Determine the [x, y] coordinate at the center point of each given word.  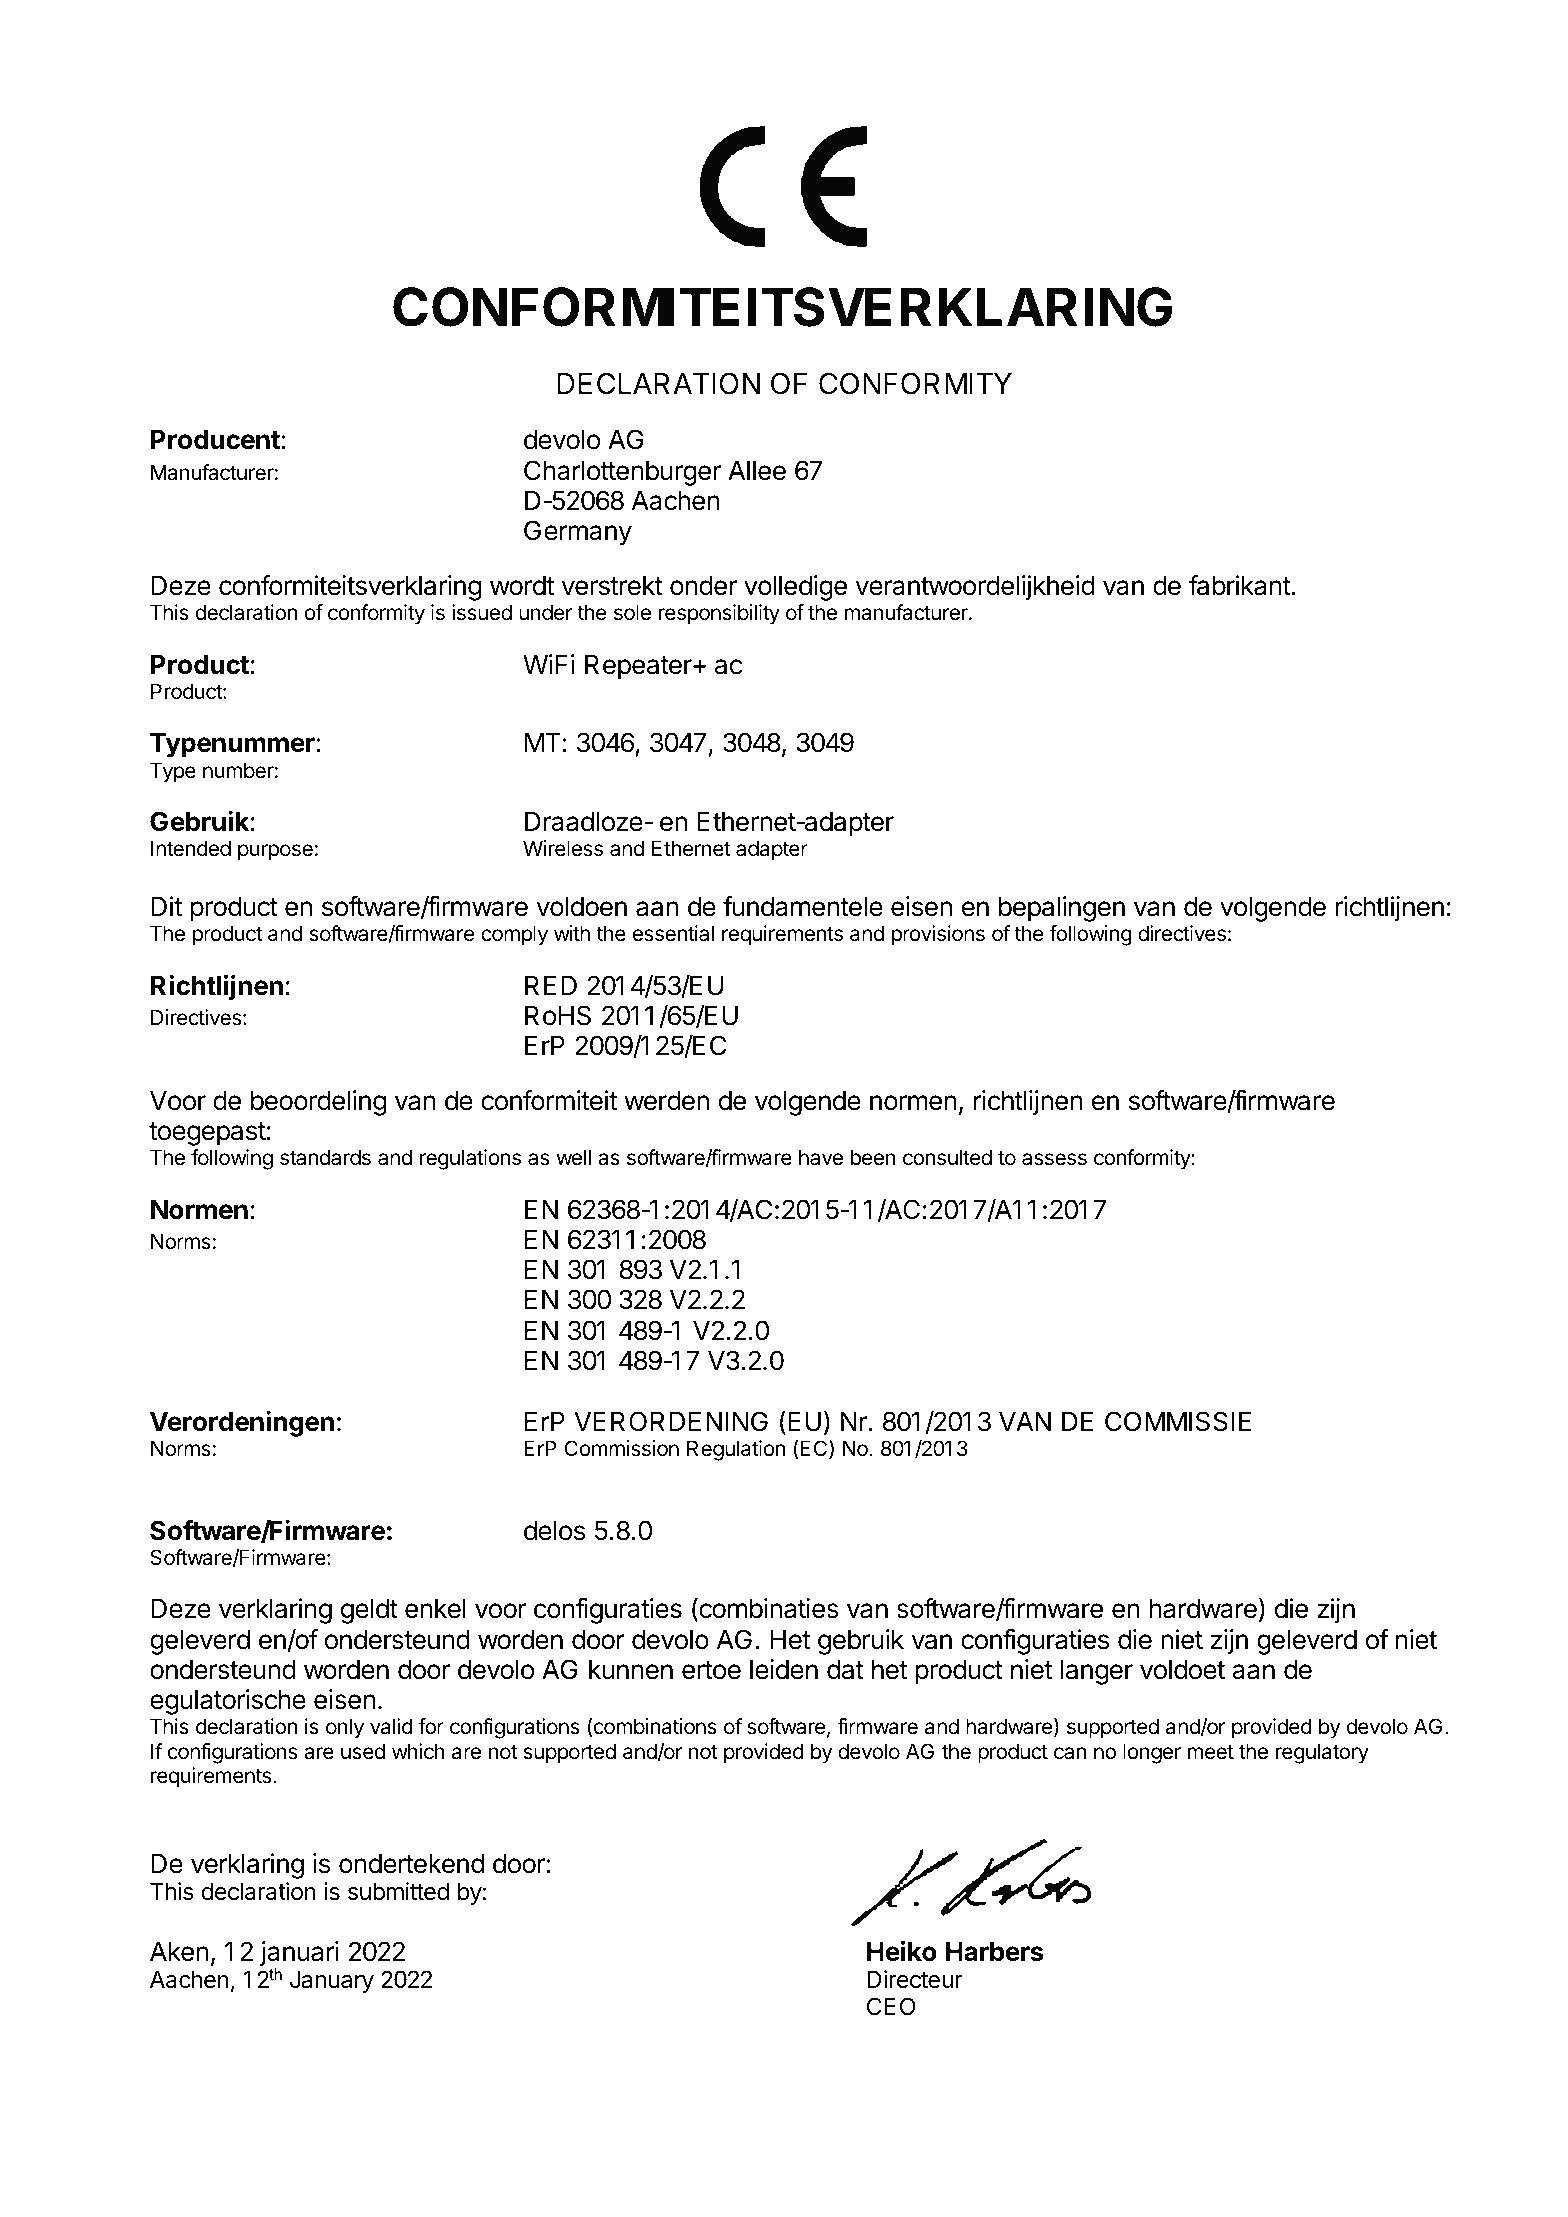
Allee [757, 470]
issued [482, 612]
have [821, 1157]
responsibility [719, 614]
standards [325, 1157]
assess [1054, 1159]
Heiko [902, 1951]
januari [299, 1955]
